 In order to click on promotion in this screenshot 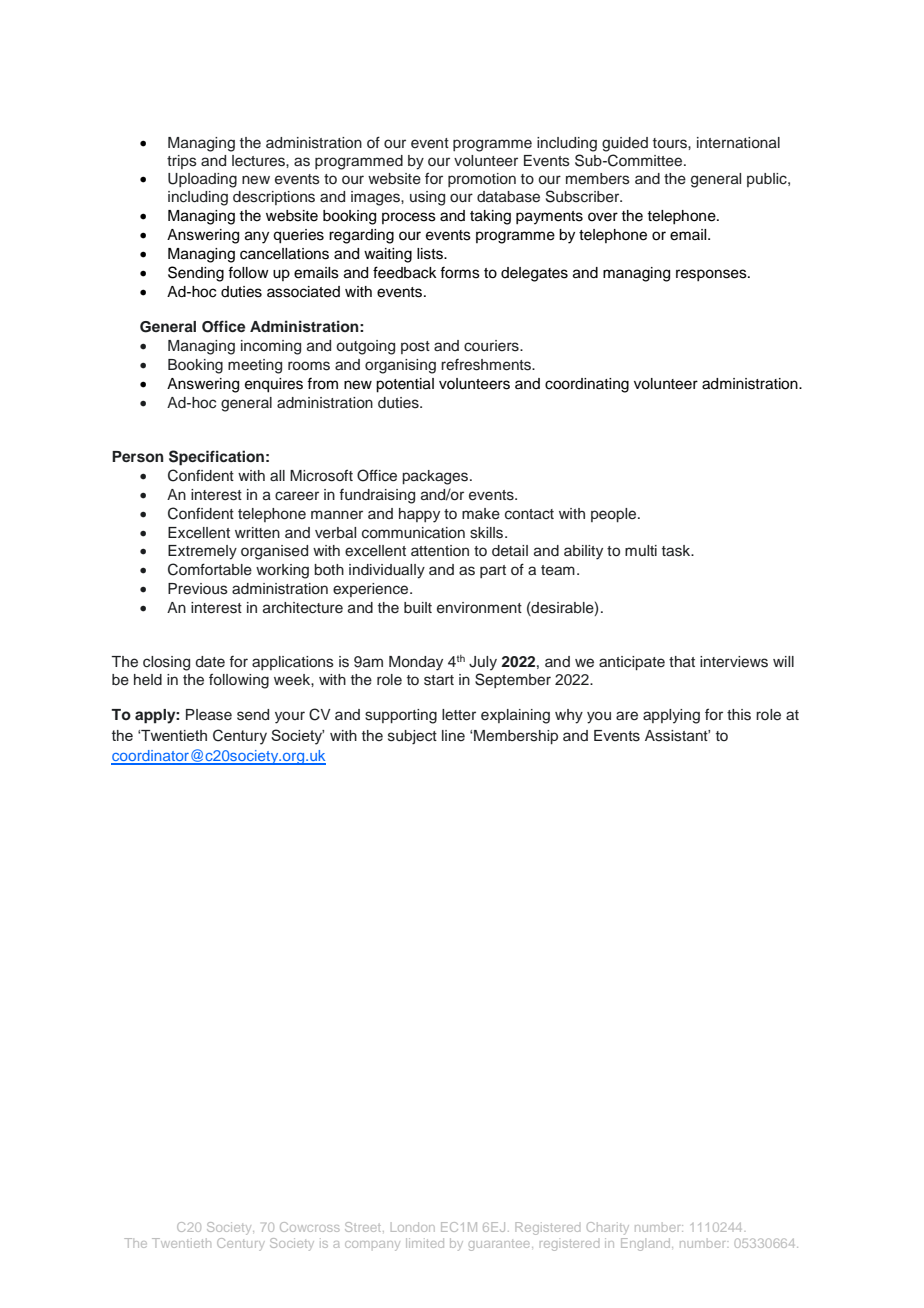, I will do `click(482, 180)`.
